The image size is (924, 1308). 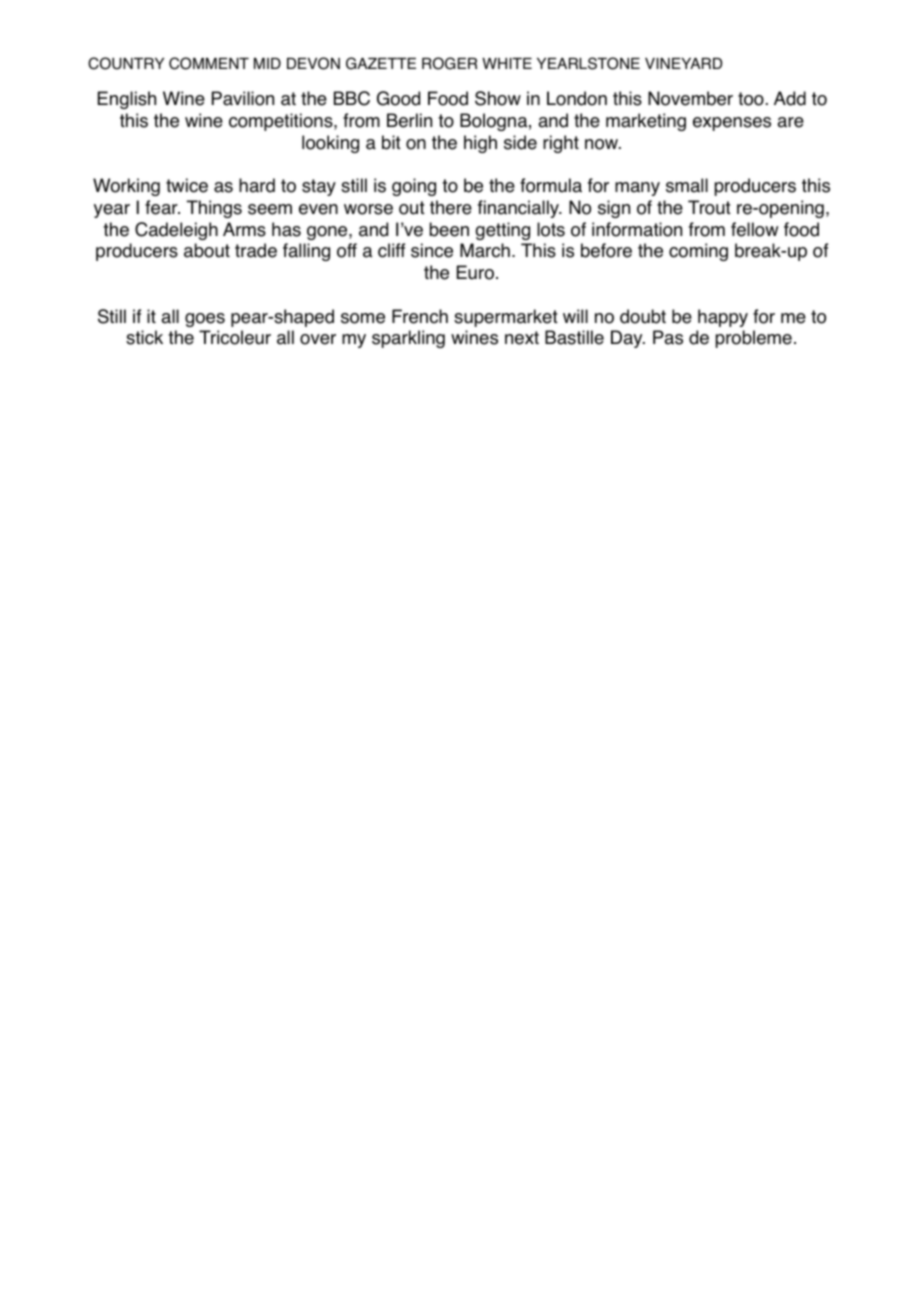 I want to click on coming, so click(x=698, y=252).
